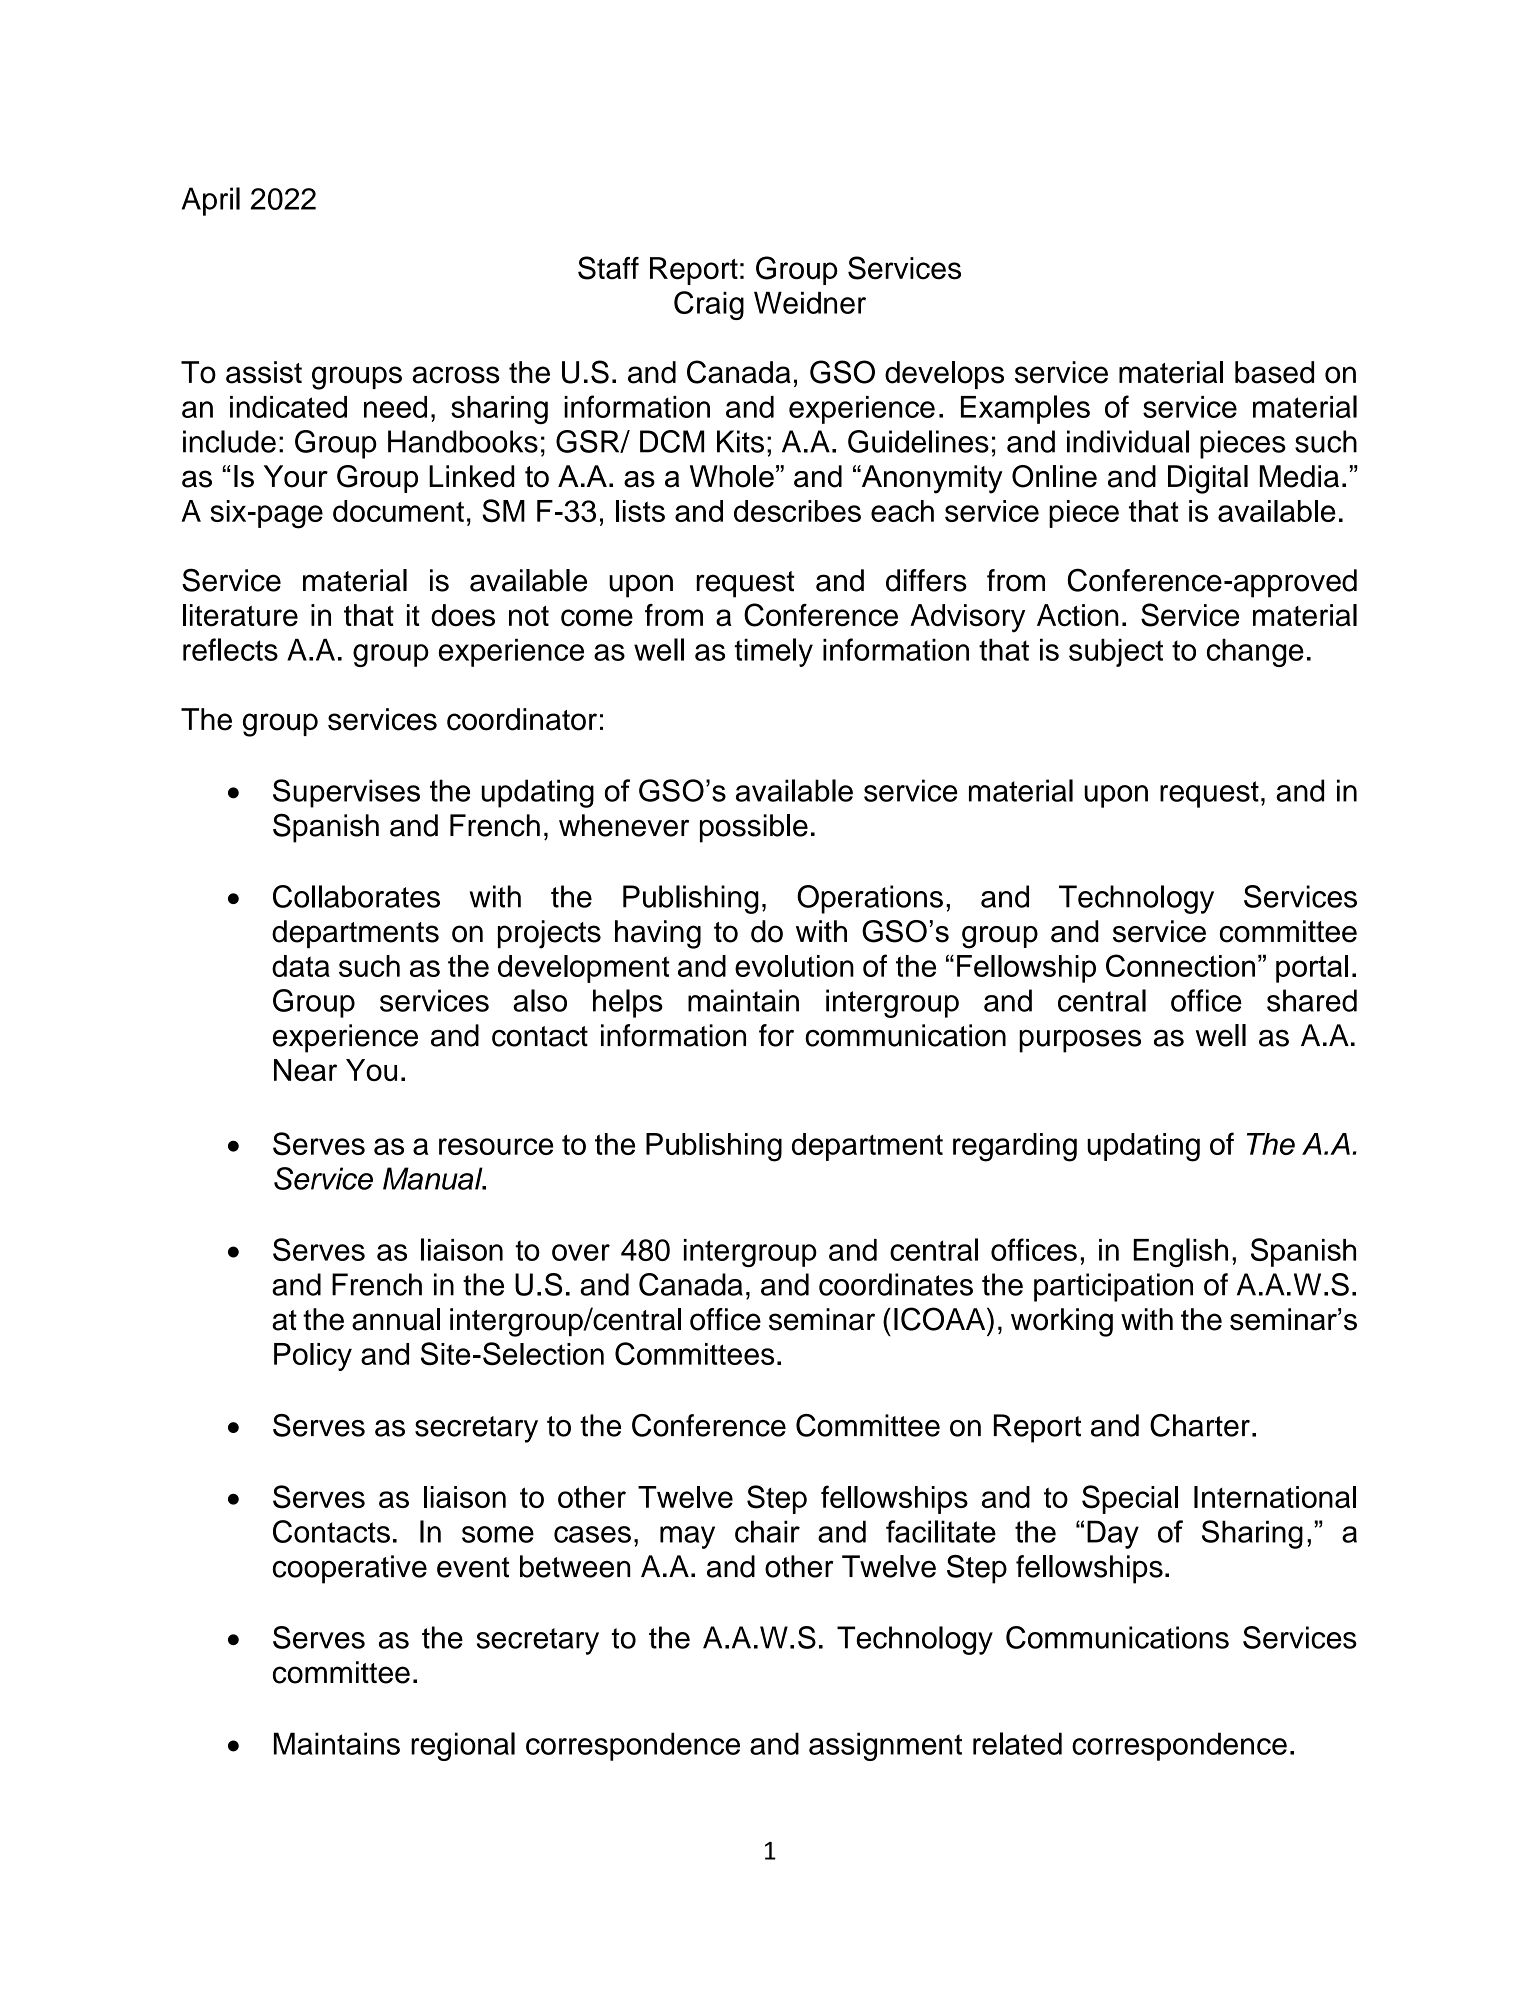  What do you see at coordinates (1274, 372) in the screenshot?
I see `based` at bounding box center [1274, 372].
